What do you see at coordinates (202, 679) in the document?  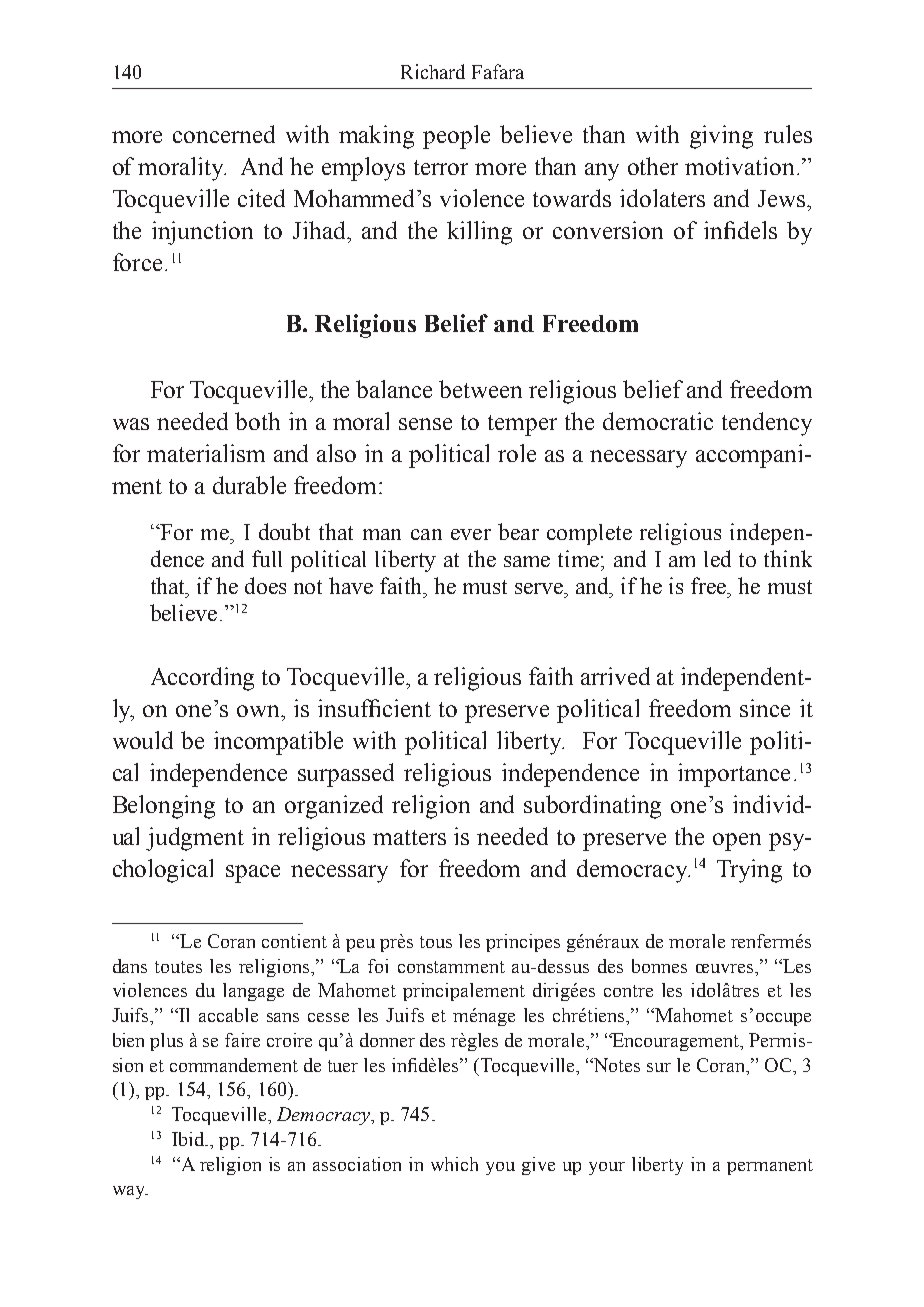 I see `According` at bounding box center [202, 679].
